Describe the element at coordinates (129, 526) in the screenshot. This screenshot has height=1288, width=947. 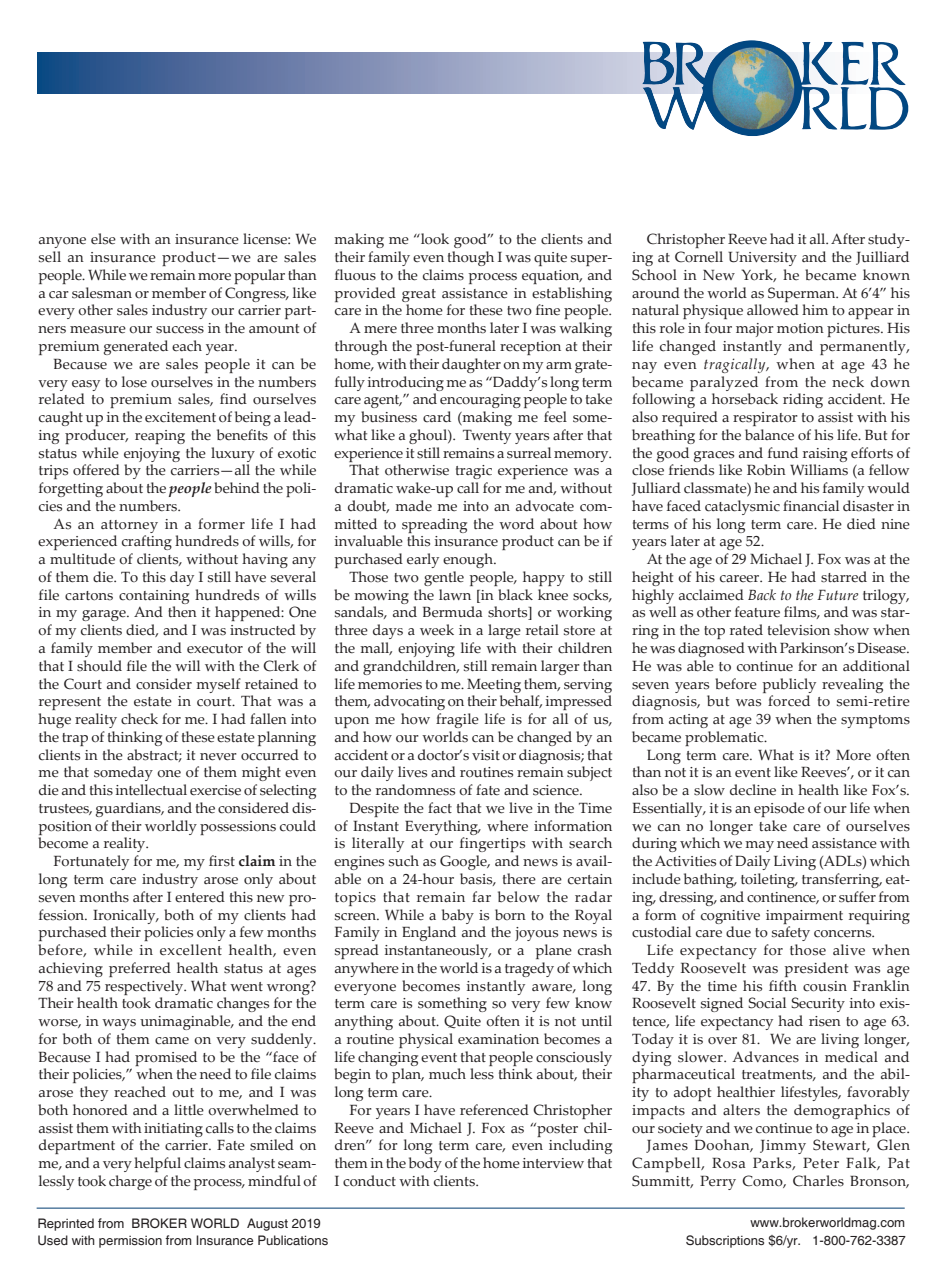
I see `attorney` at that location.
